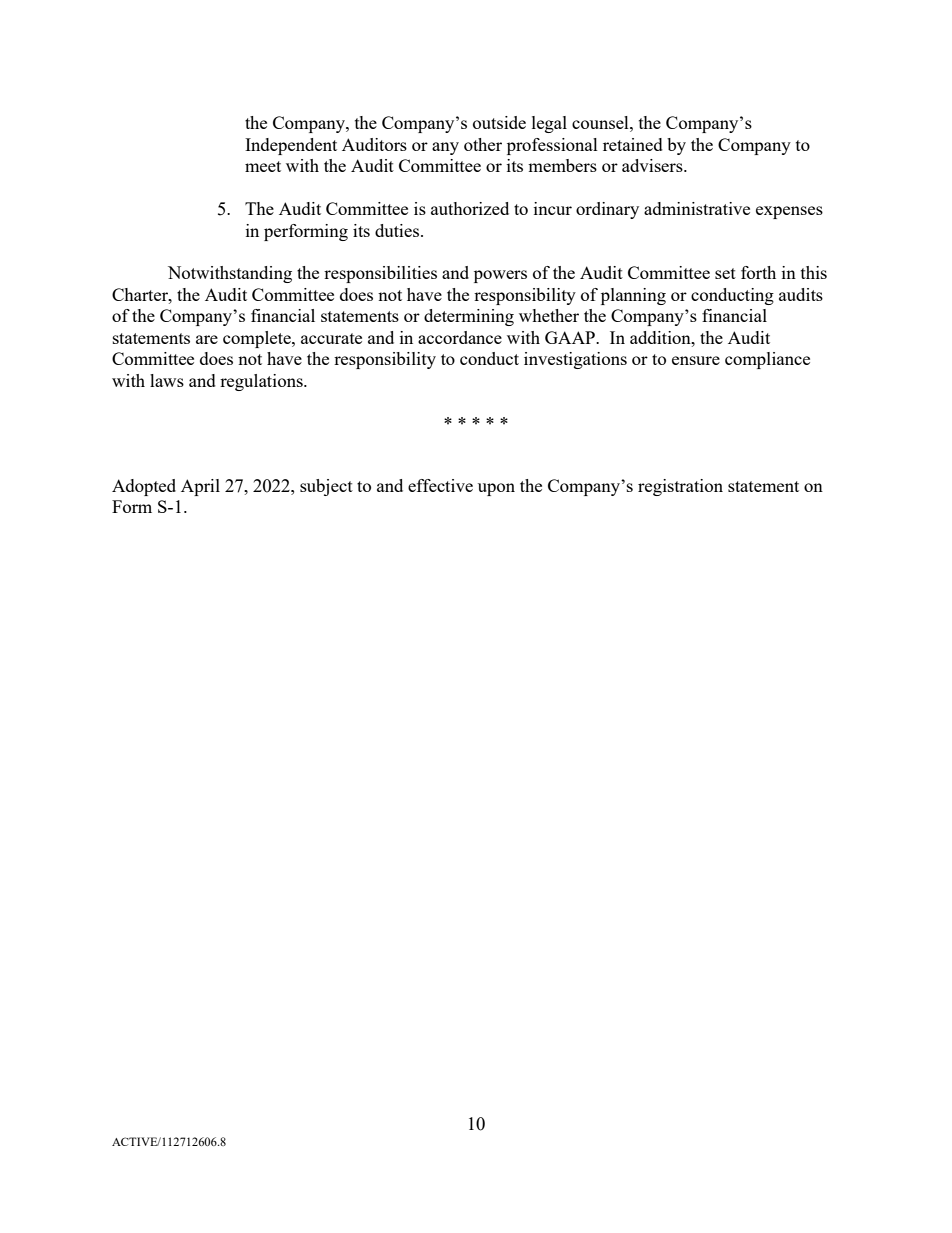 The image size is (952, 1233). Describe the element at coordinates (460, 337) in the screenshot. I see `accordance` at that location.
